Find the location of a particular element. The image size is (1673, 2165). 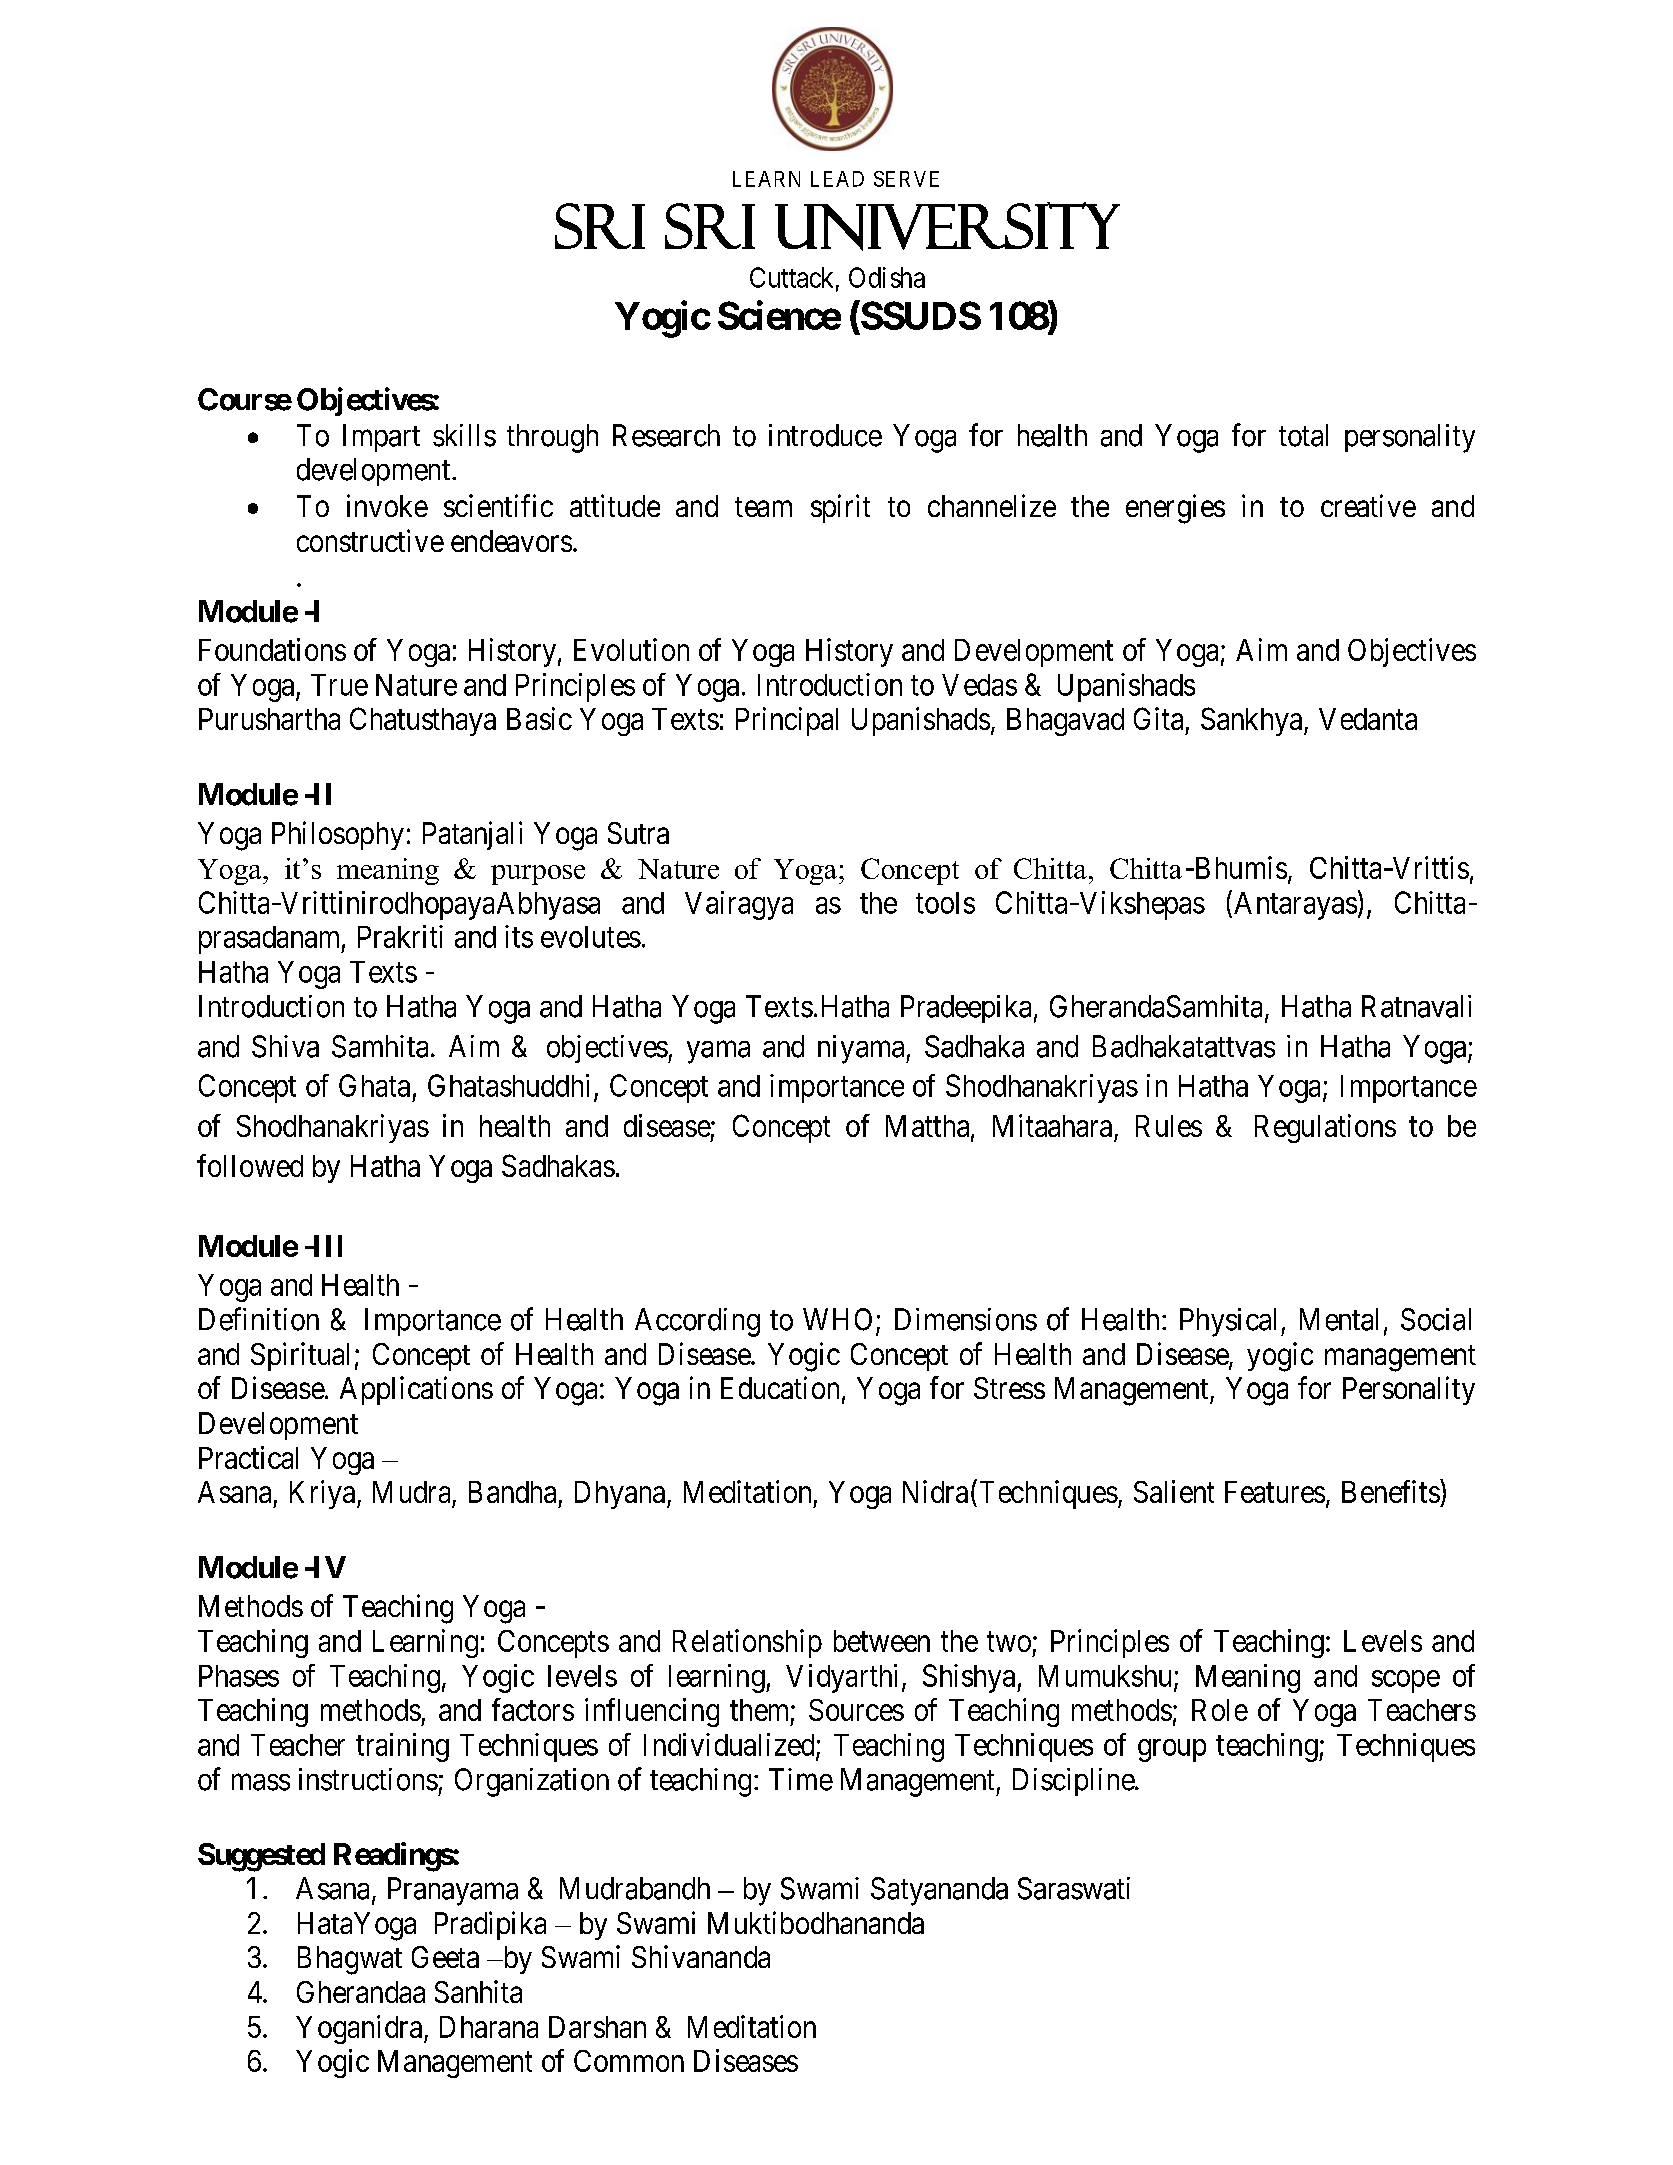

Mental is located at coordinates (1339, 1319).
